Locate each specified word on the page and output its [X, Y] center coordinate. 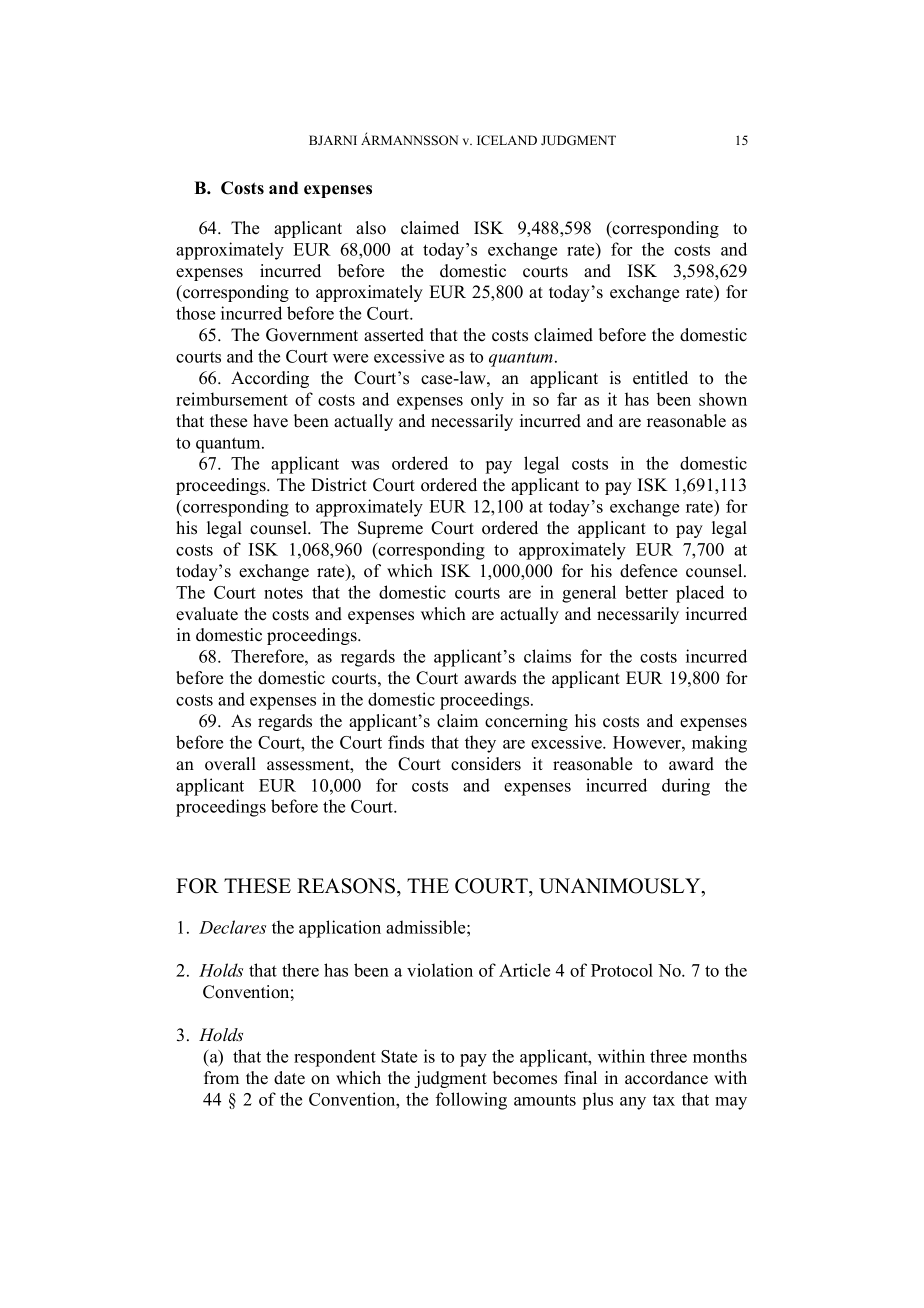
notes [283, 593]
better [646, 592]
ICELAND [507, 140]
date [289, 1078]
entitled [660, 378]
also [371, 228]
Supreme [390, 529]
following [471, 1101]
